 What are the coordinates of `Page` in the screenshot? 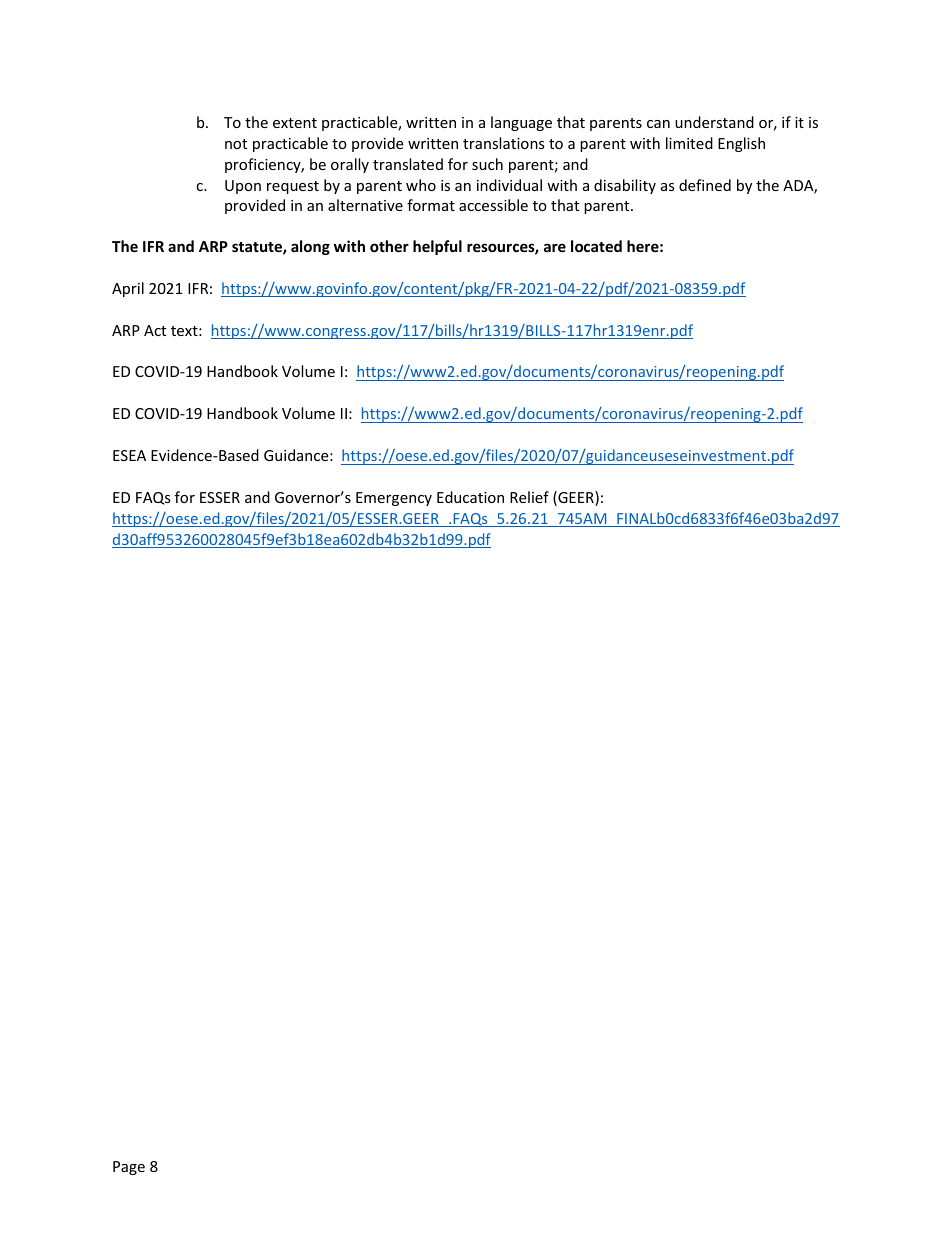 It's located at (129, 1168).
